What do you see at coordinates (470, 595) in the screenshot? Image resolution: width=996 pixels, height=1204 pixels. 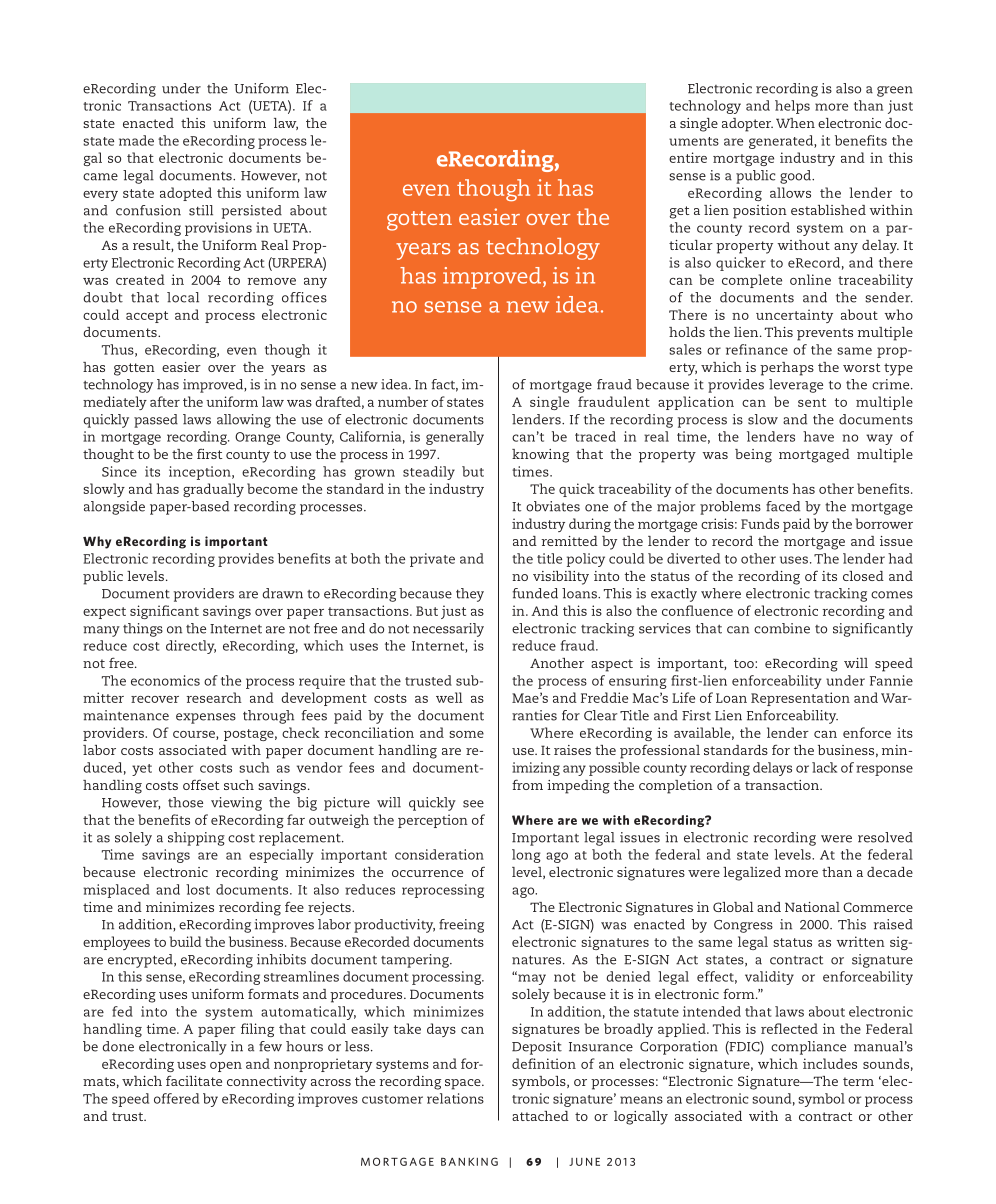 I see `they` at bounding box center [470, 595].
